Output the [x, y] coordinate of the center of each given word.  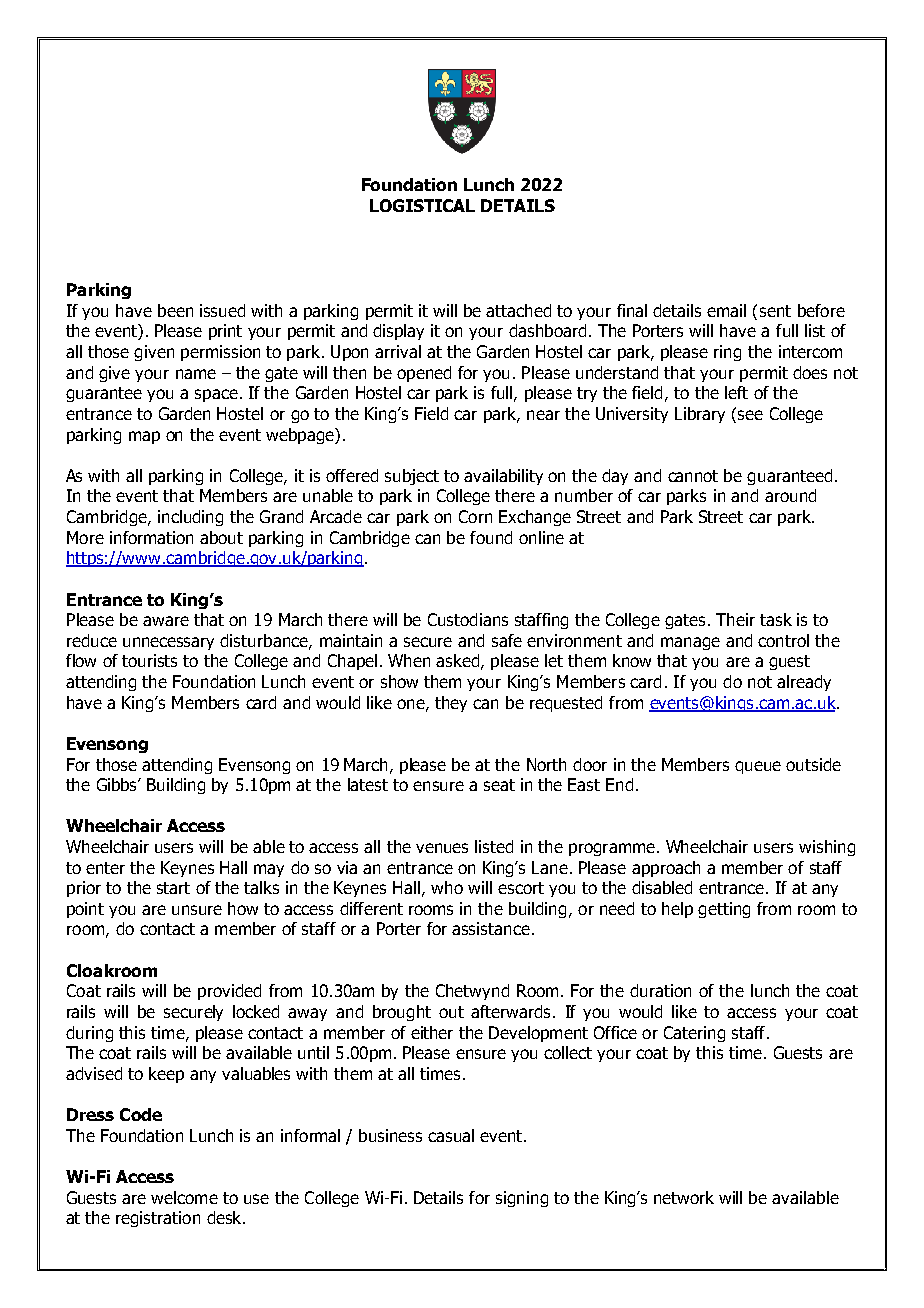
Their [735, 619]
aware [166, 621]
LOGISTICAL [422, 205]
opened [424, 374]
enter [105, 868]
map [144, 437]
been [175, 310]
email [726, 310]
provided [229, 992]
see [750, 415]
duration [660, 990]
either [432, 1032]
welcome [184, 1197]
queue [758, 767]
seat [499, 785]
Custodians [468, 619]
